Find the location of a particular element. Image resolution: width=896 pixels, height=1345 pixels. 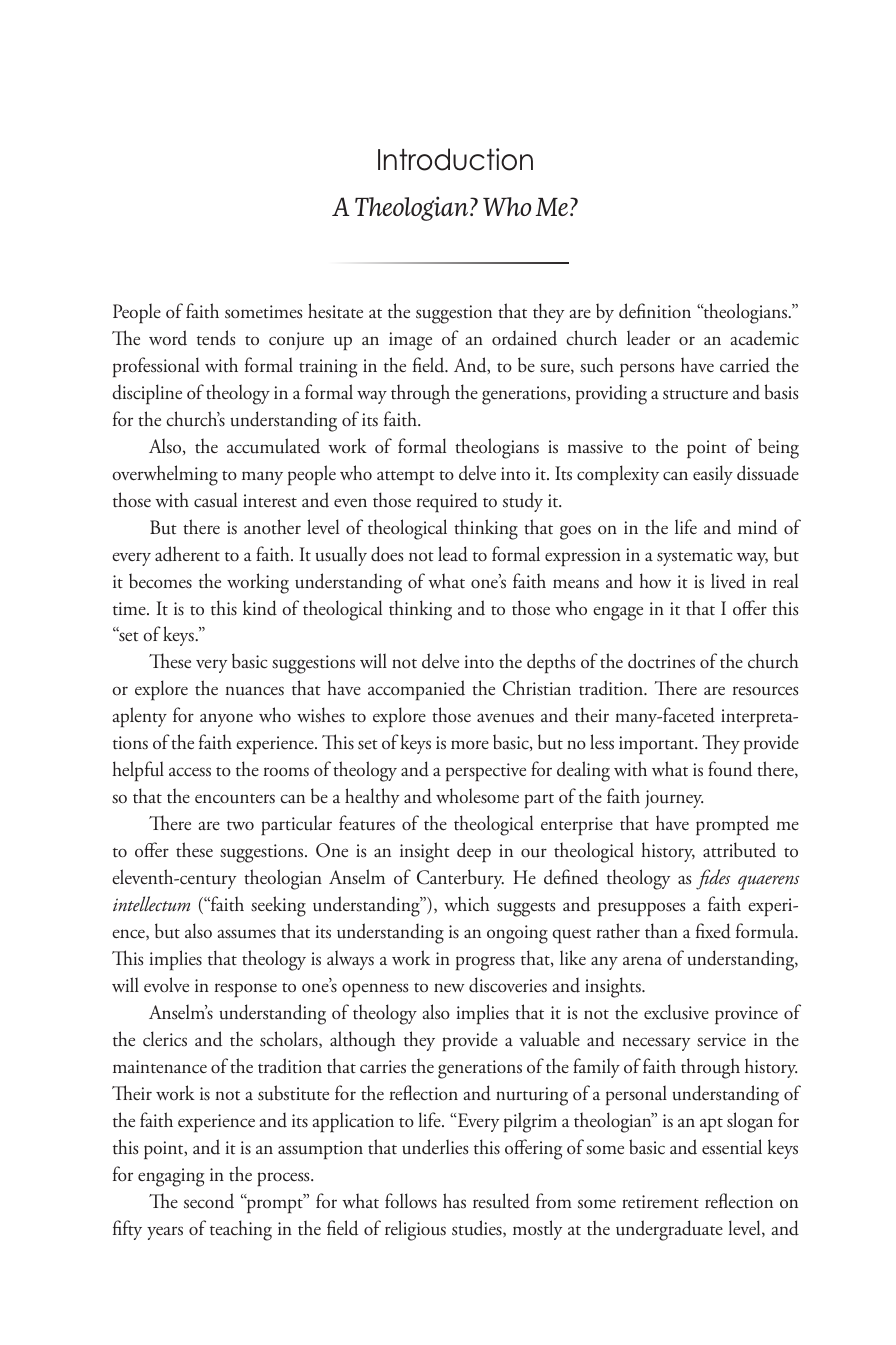

required is located at coordinates (447, 502).
